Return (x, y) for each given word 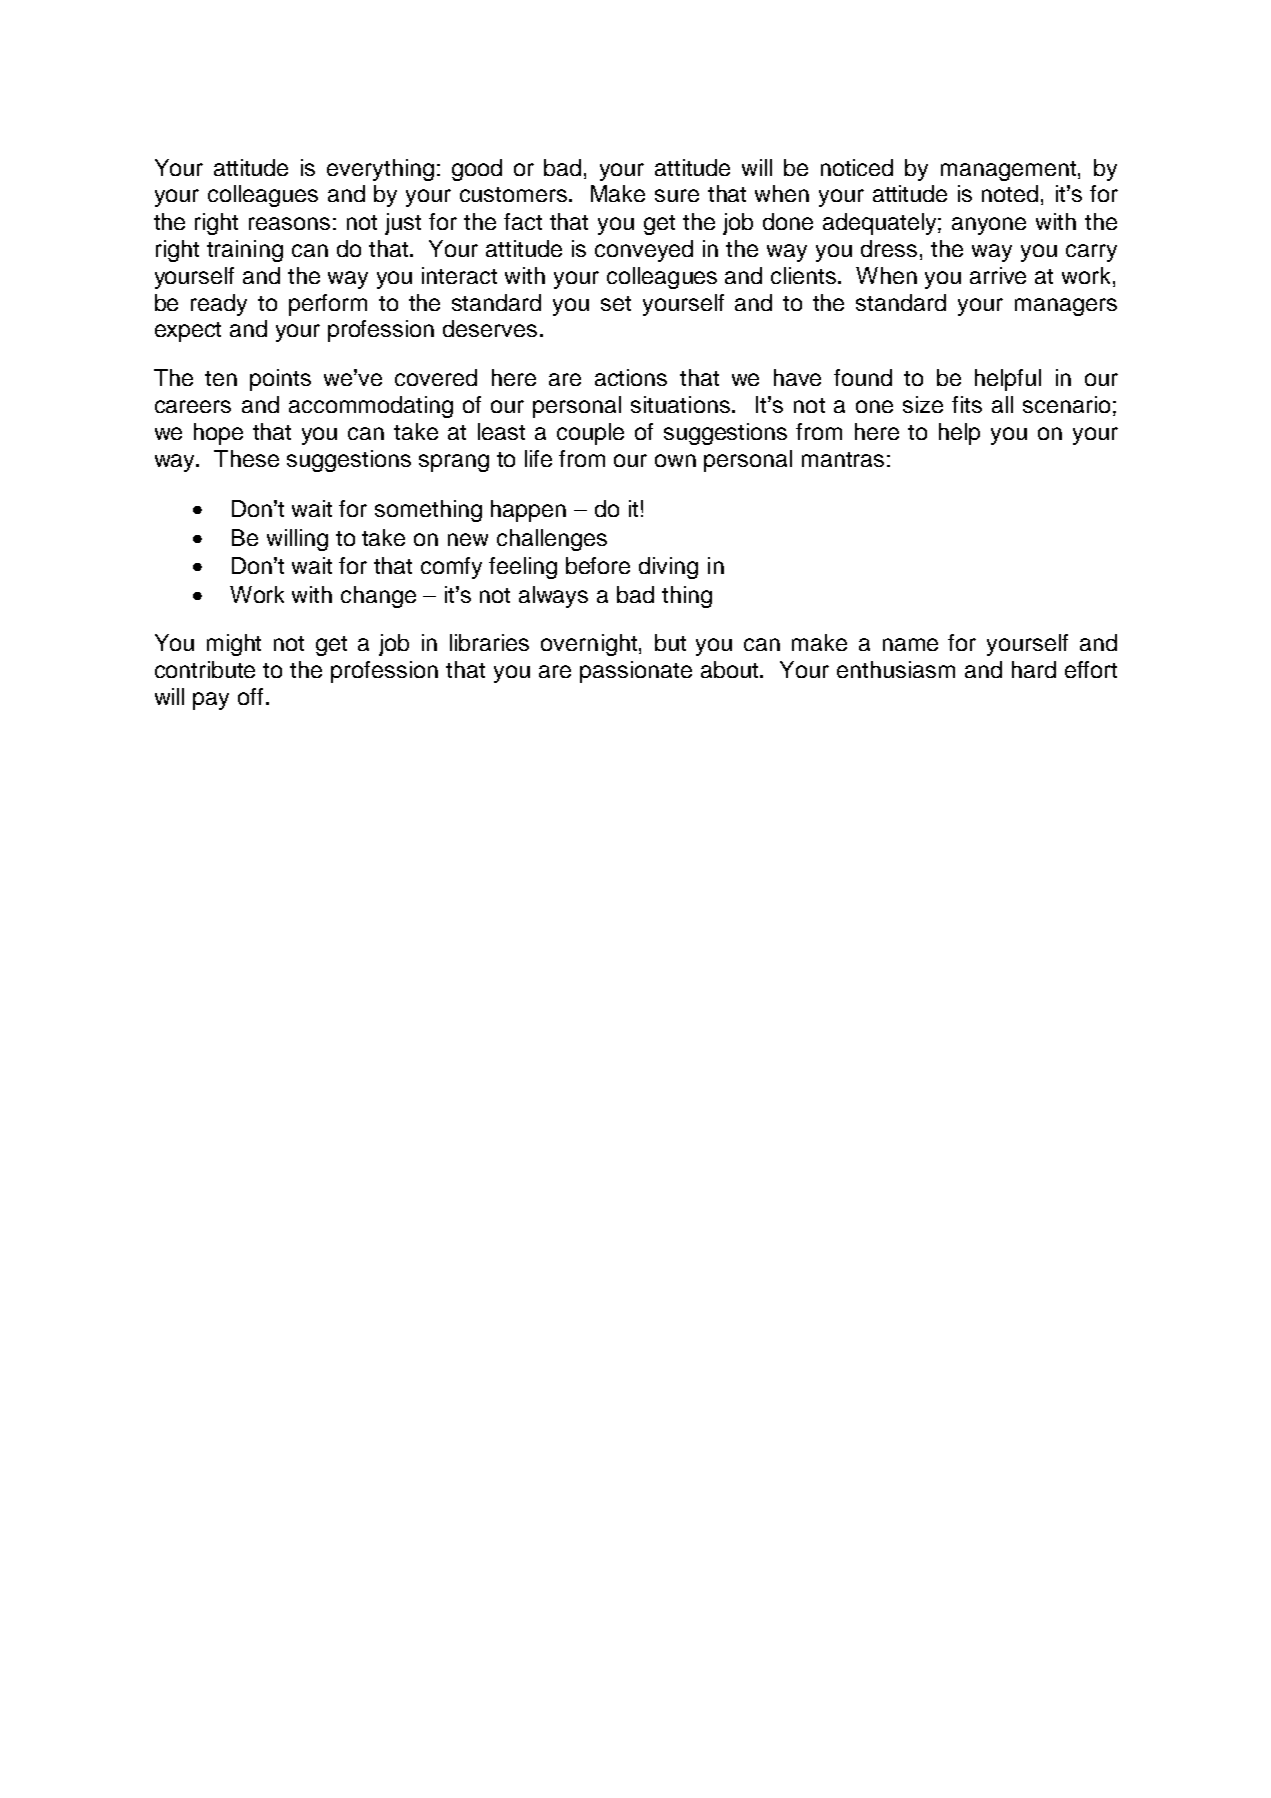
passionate (636, 672)
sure (677, 195)
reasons (289, 223)
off (250, 696)
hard (1034, 669)
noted (1010, 193)
